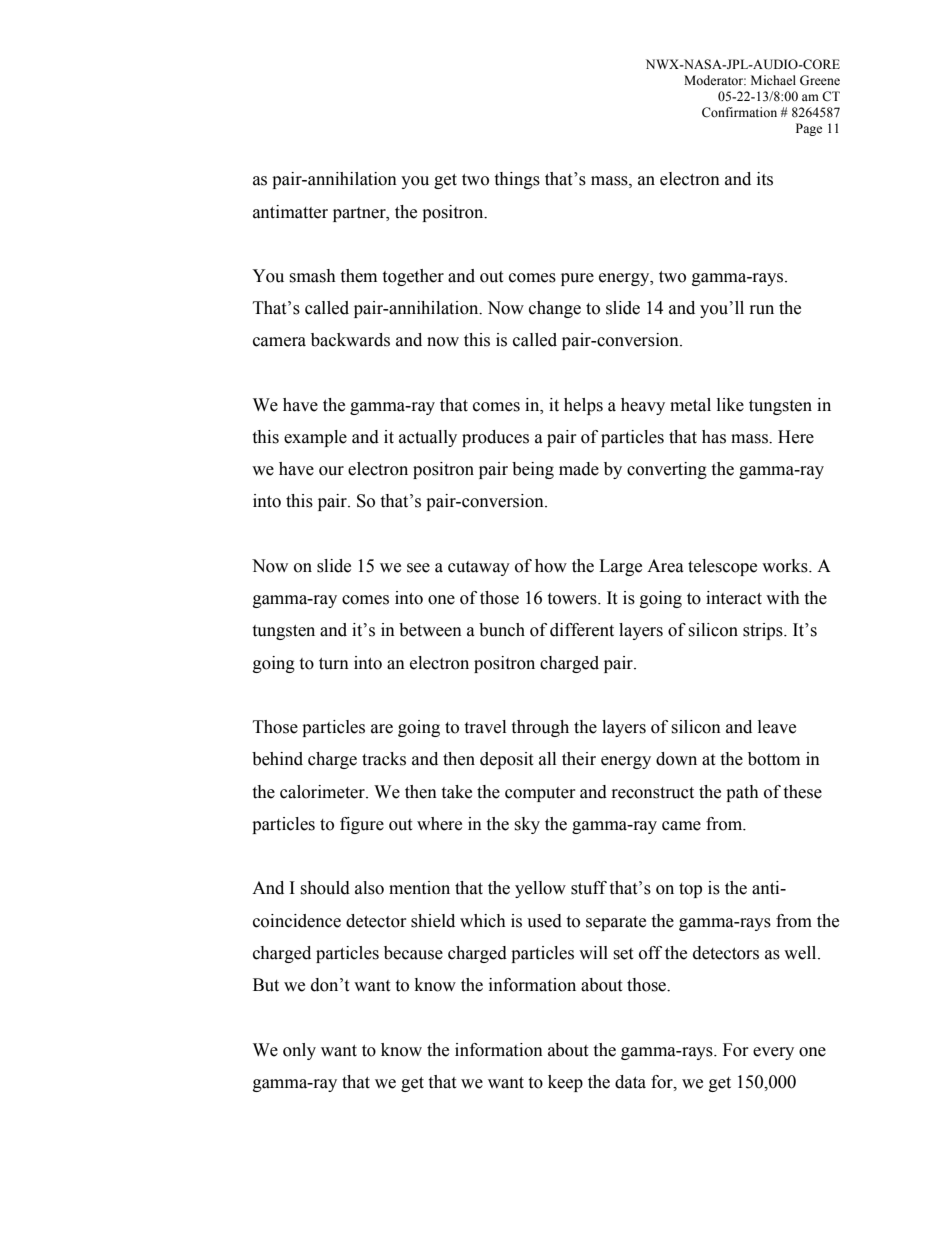  I want to click on how, so click(551, 566).
